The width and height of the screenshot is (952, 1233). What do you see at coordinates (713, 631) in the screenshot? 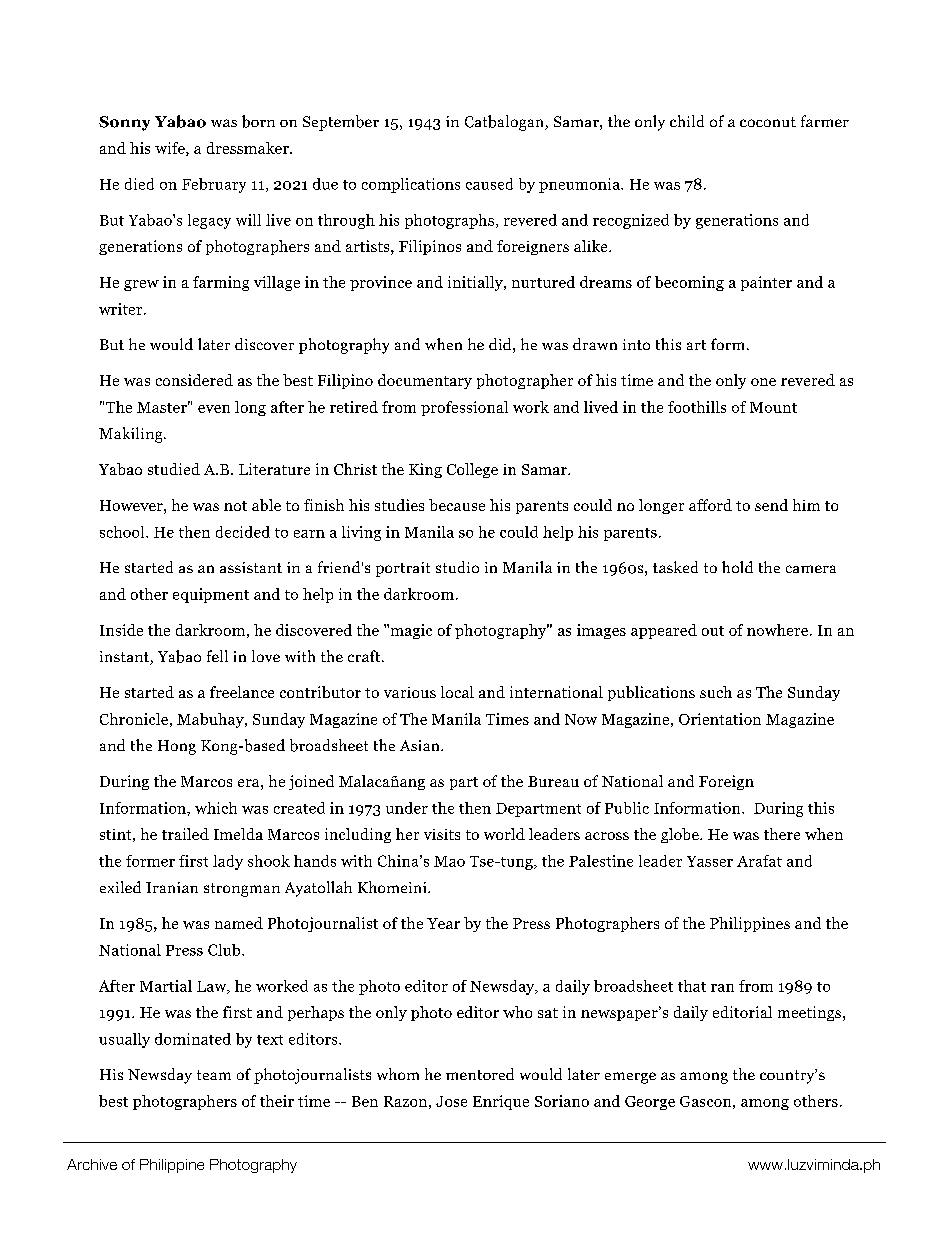
I see `out` at bounding box center [713, 631].
